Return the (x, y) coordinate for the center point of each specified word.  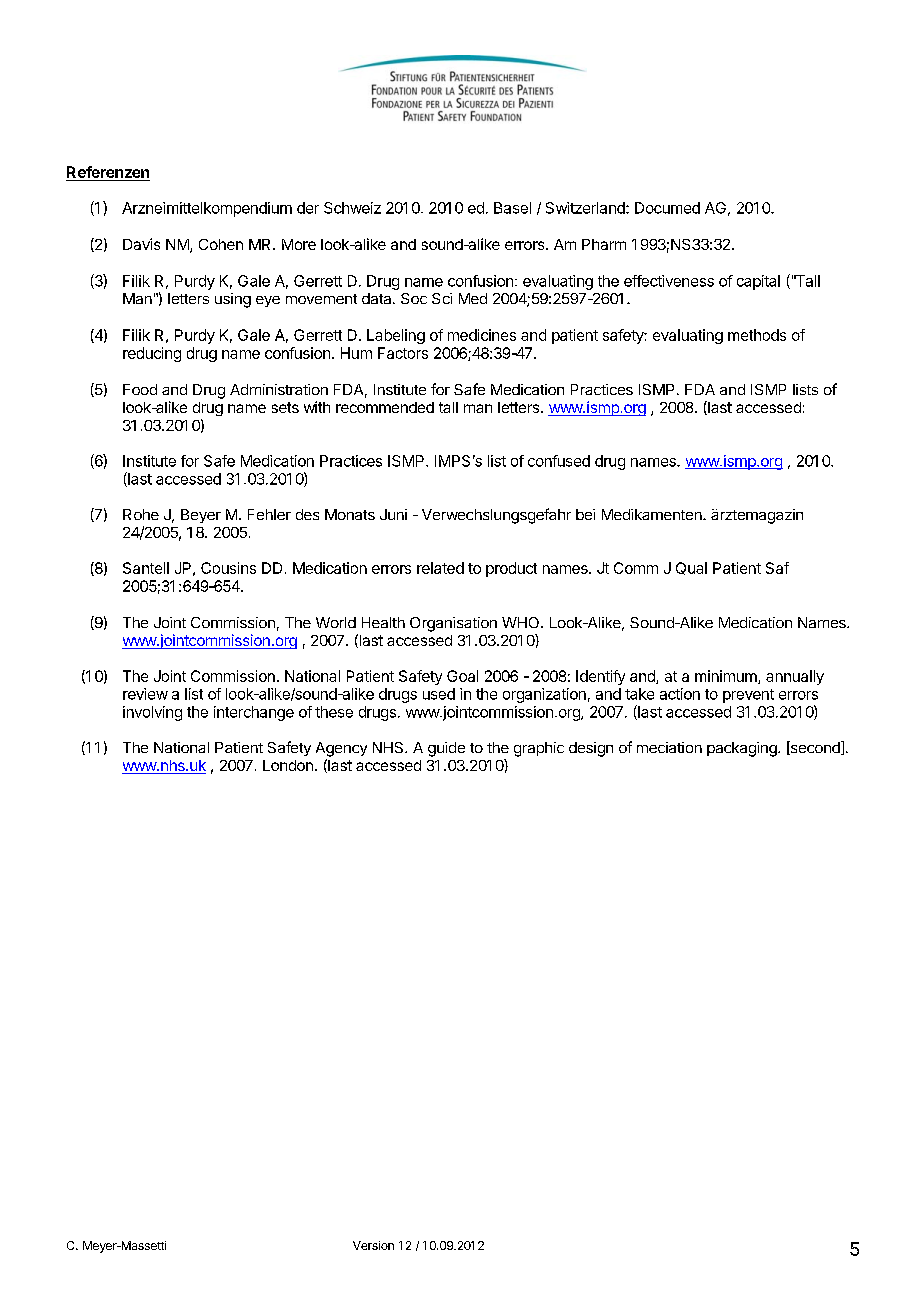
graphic (539, 749)
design (591, 749)
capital (758, 282)
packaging (743, 749)
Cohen (221, 244)
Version (373, 1245)
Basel (512, 208)
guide (446, 749)
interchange (254, 713)
